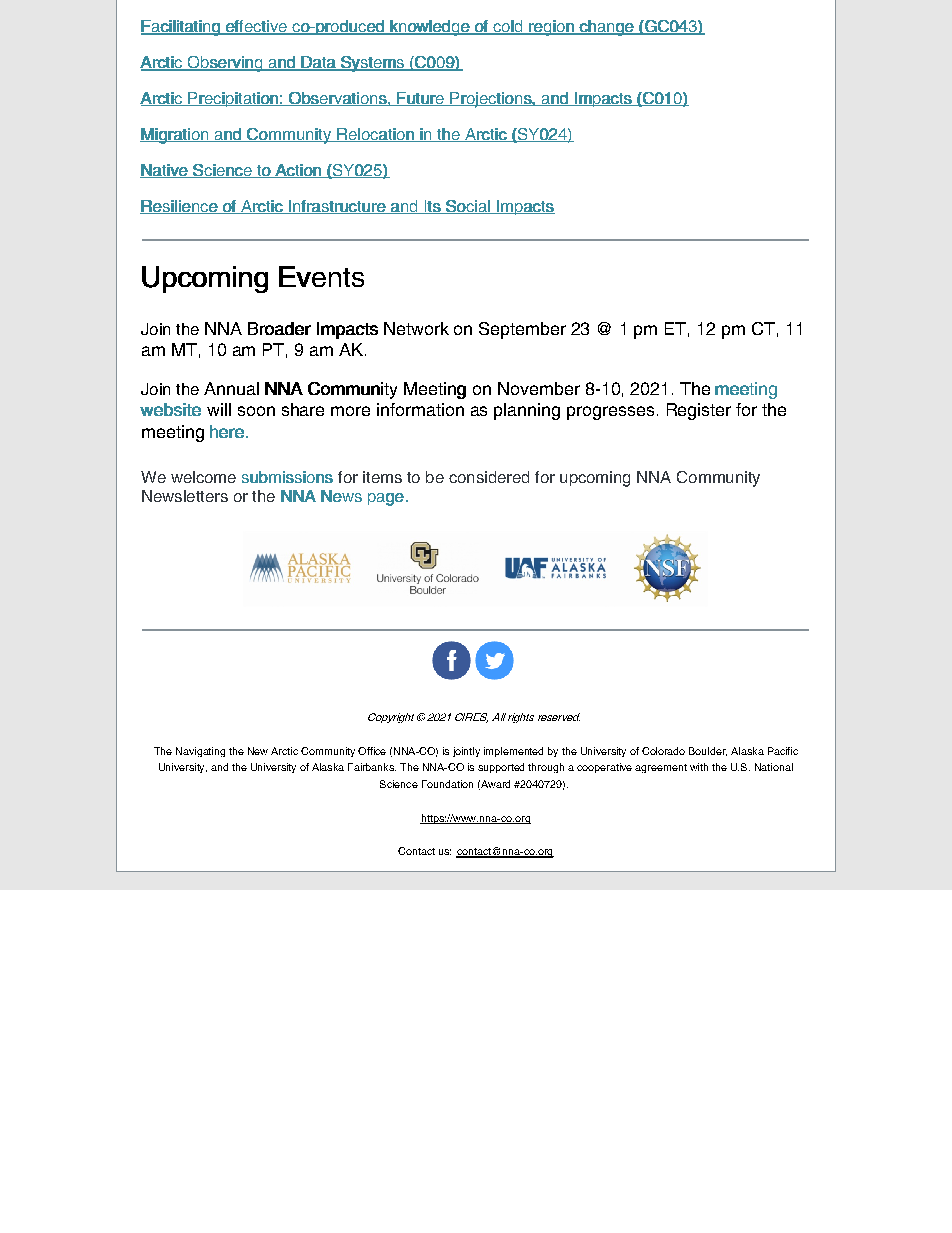 This document has width=952, height=1233. What do you see at coordinates (256, 411) in the document?
I see `soon` at bounding box center [256, 411].
